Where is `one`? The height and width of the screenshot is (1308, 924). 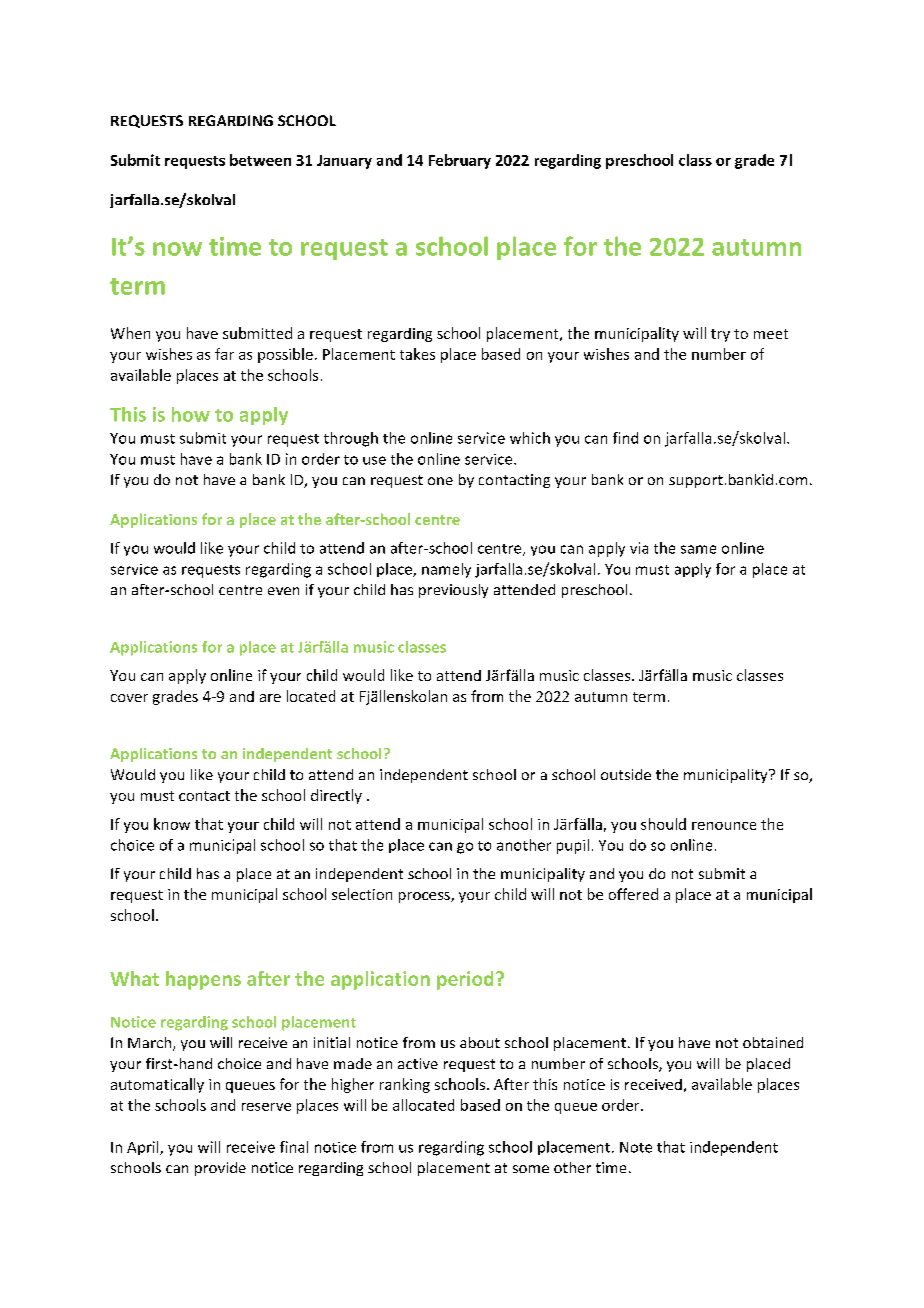
one is located at coordinates (440, 481).
